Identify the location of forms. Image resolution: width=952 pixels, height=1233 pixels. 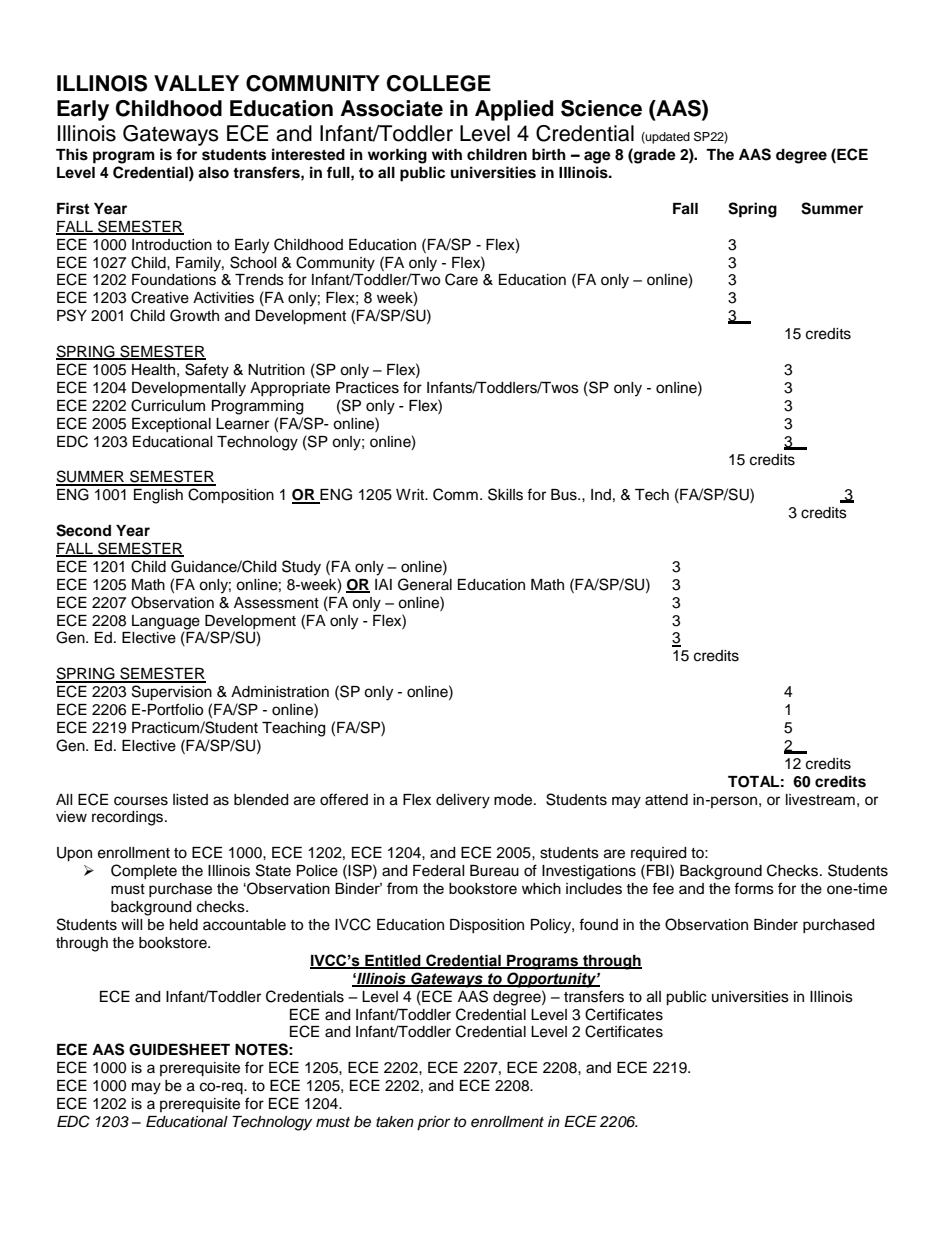
(754, 888).
